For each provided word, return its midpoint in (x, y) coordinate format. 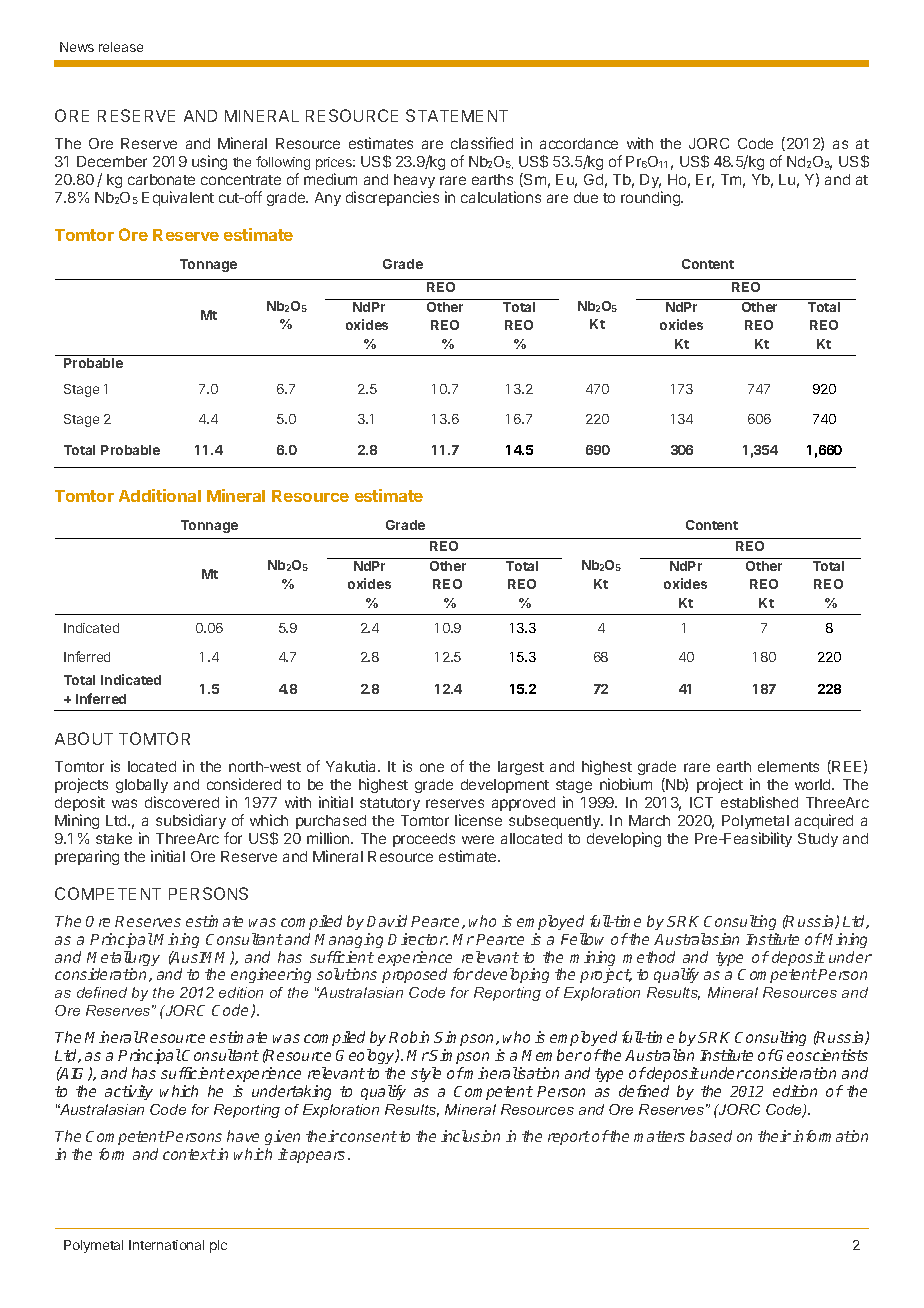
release (121, 47)
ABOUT (84, 738)
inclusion (470, 1136)
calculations (501, 197)
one (432, 767)
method (649, 957)
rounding (651, 198)
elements (788, 766)
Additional (160, 495)
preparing (87, 857)
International (166, 1245)
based (711, 1136)
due (586, 197)
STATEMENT (457, 115)
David (387, 921)
